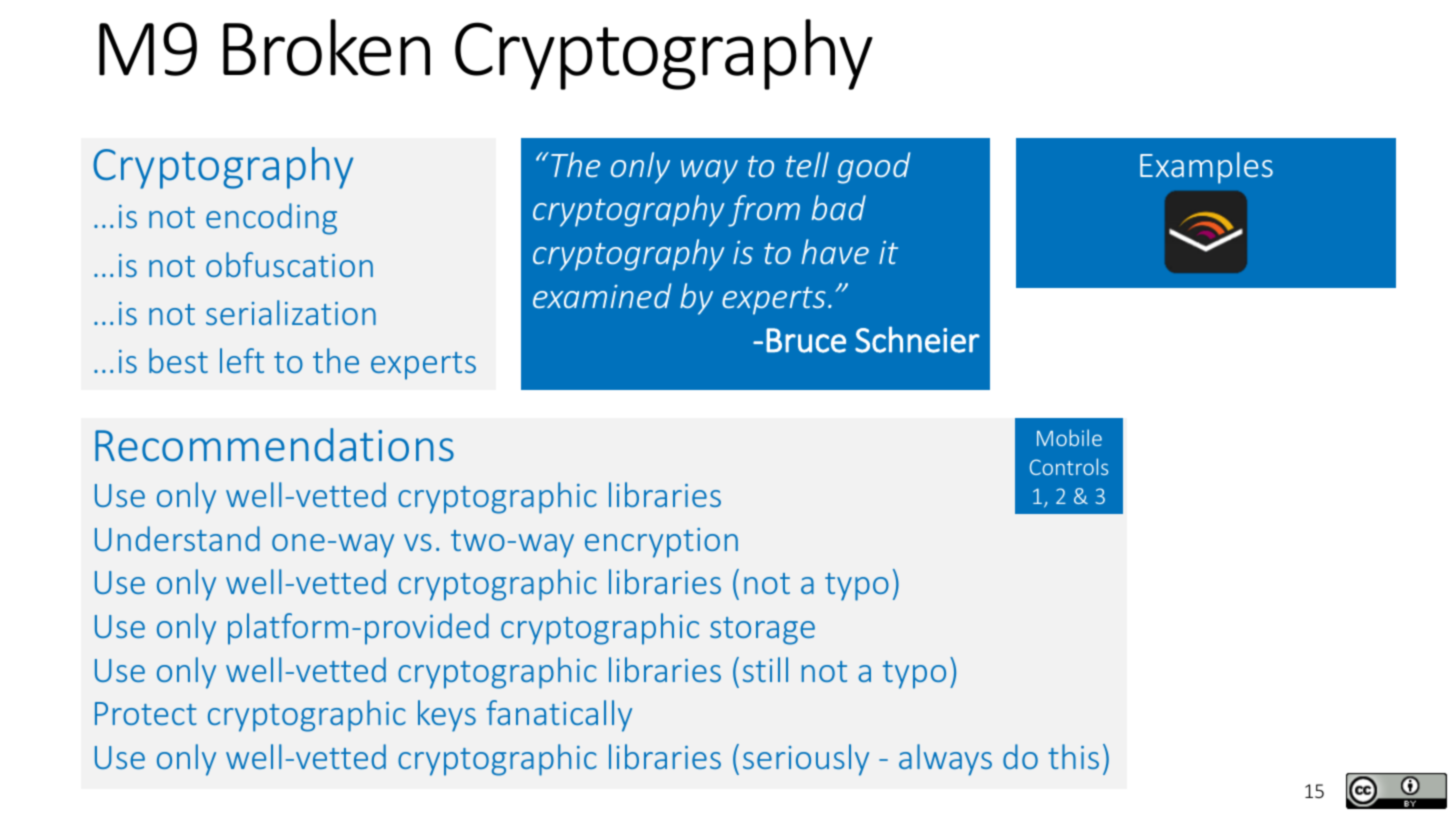 The height and width of the screenshot is (819, 1456). What do you see at coordinates (177, 538) in the screenshot?
I see `Understand` at bounding box center [177, 538].
